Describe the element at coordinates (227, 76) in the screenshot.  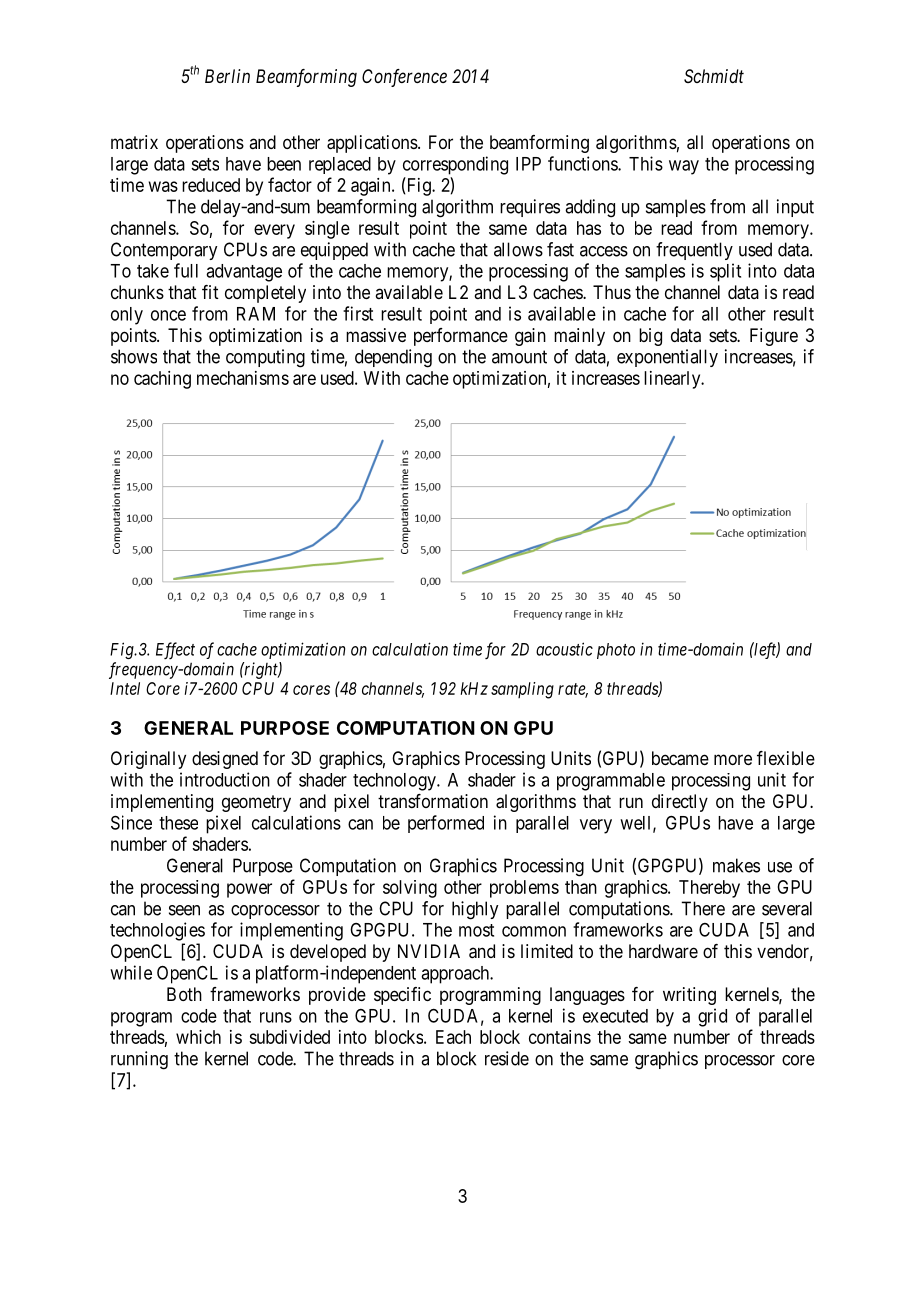
I see `Berlin` at that location.
